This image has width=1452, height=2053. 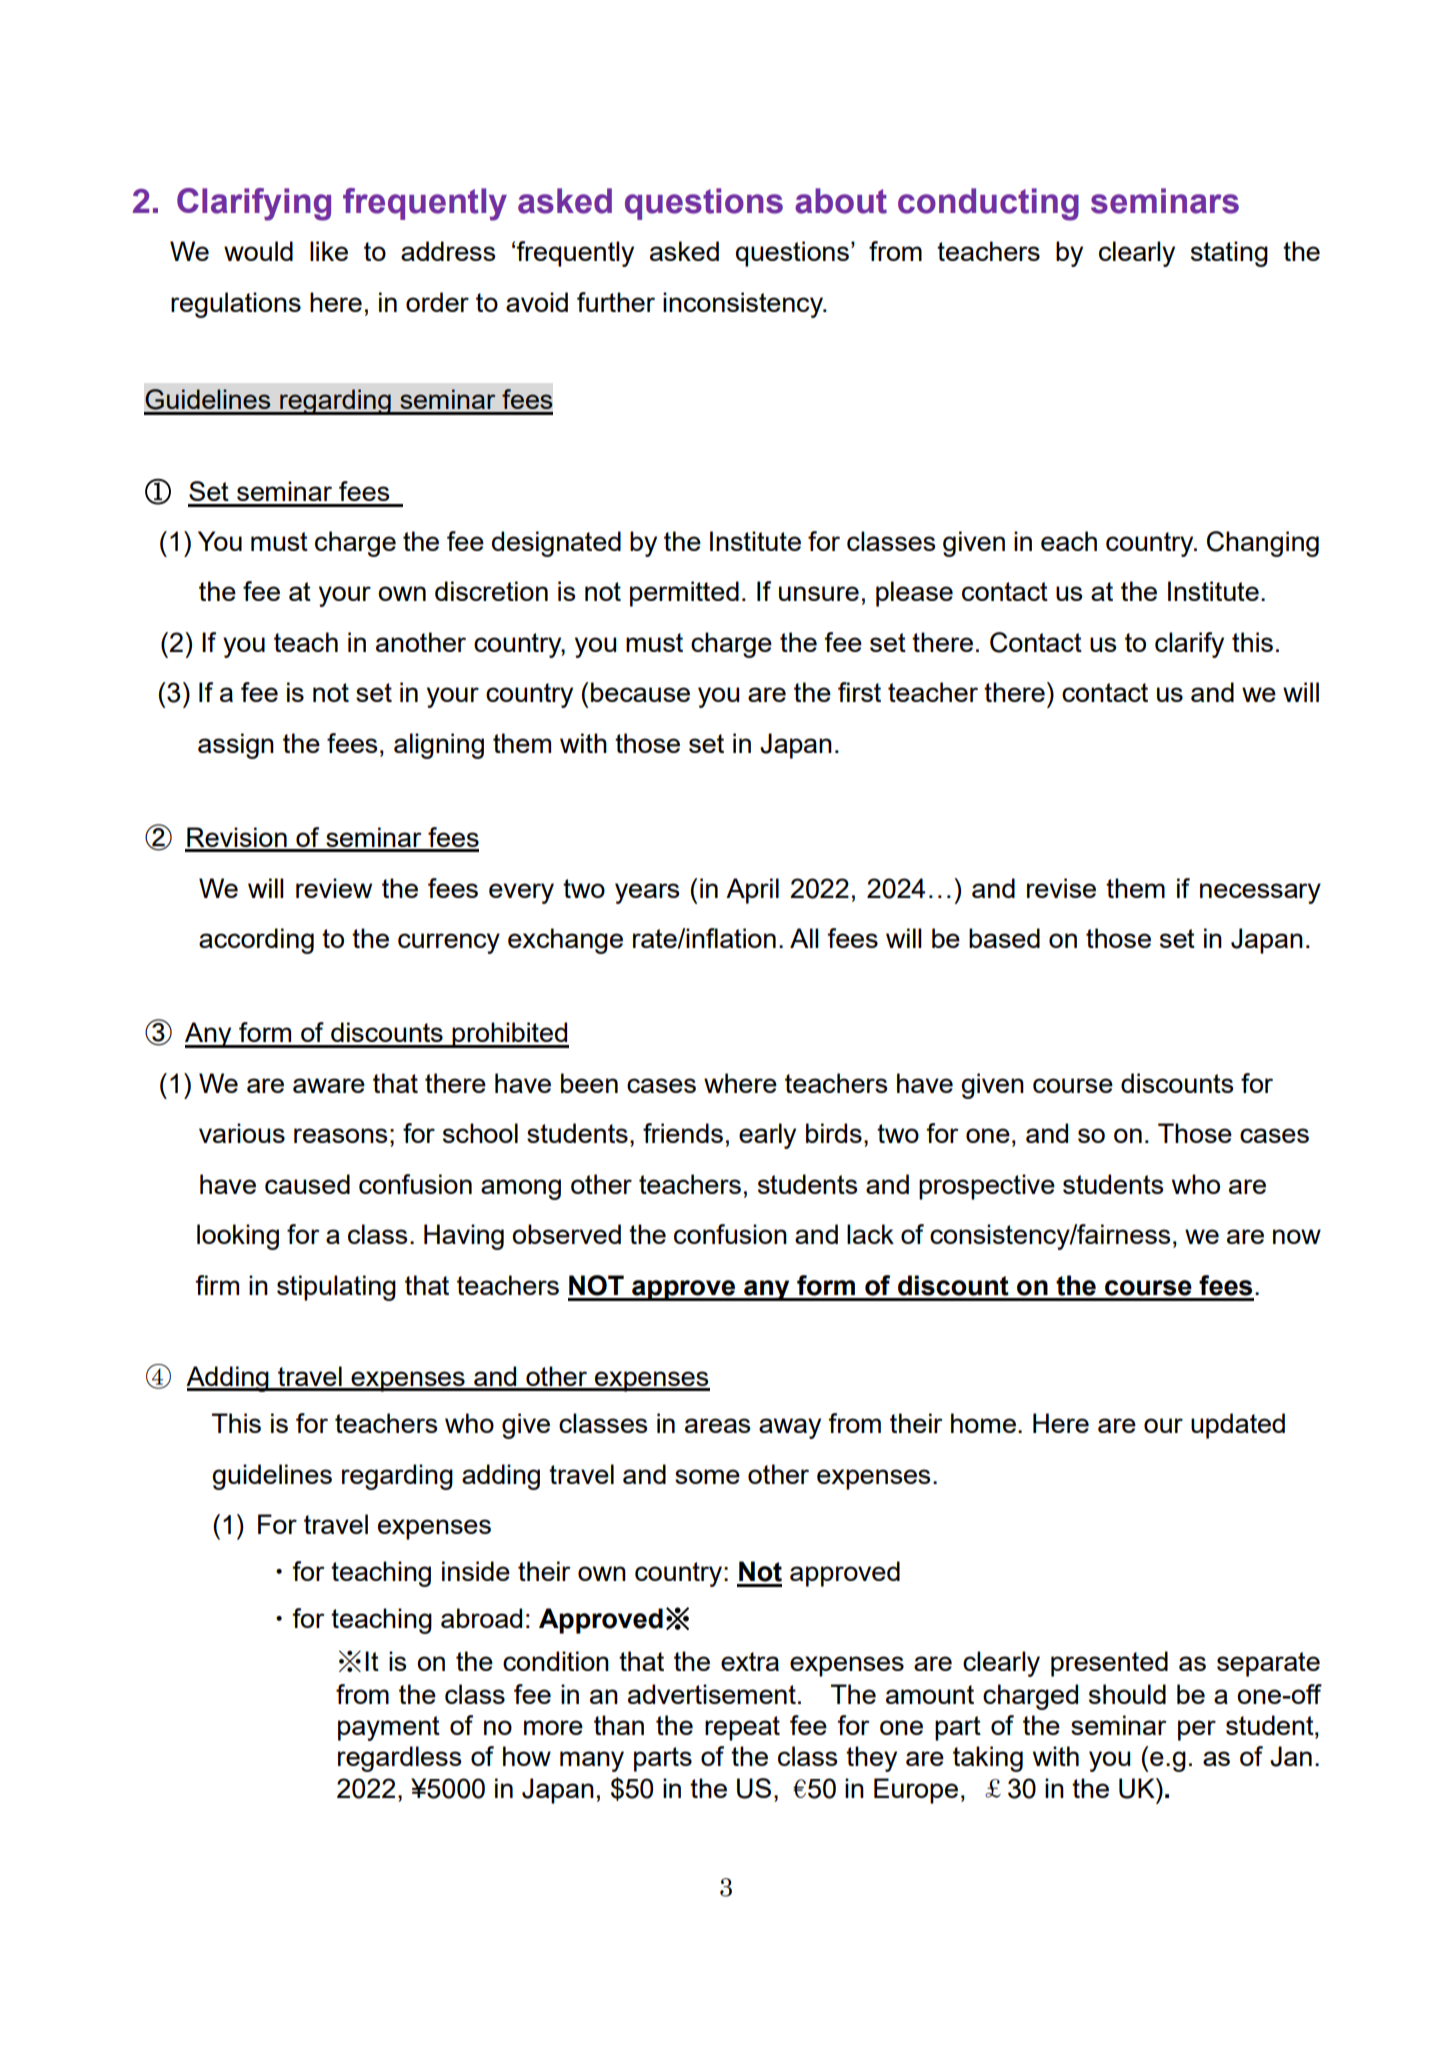 What do you see at coordinates (1127, 1694) in the image?
I see `should` at bounding box center [1127, 1694].
